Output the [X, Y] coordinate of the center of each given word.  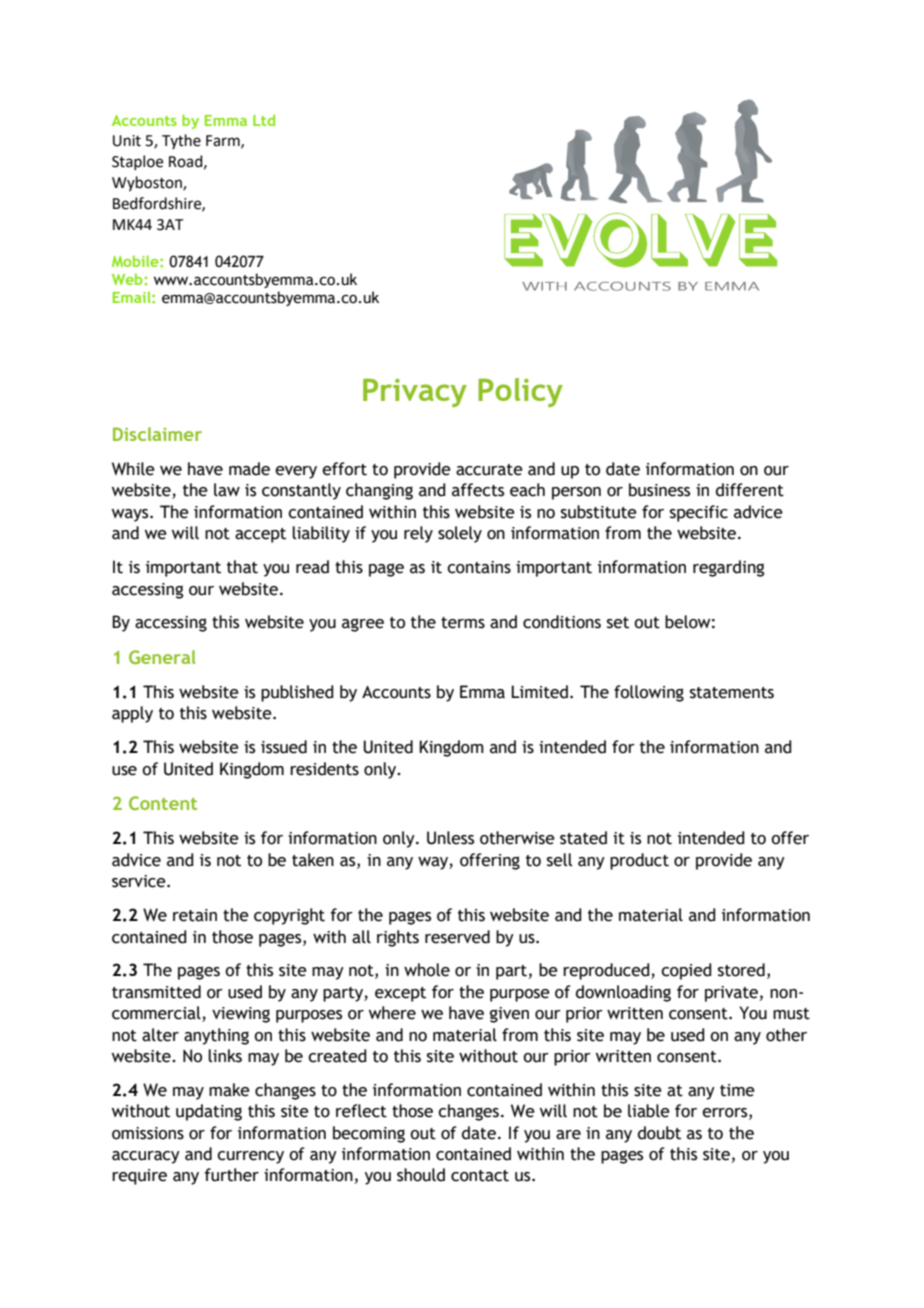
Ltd [264, 120]
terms [463, 623]
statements [732, 693]
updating [209, 1112]
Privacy [415, 392]
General [162, 657]
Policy [520, 392]
